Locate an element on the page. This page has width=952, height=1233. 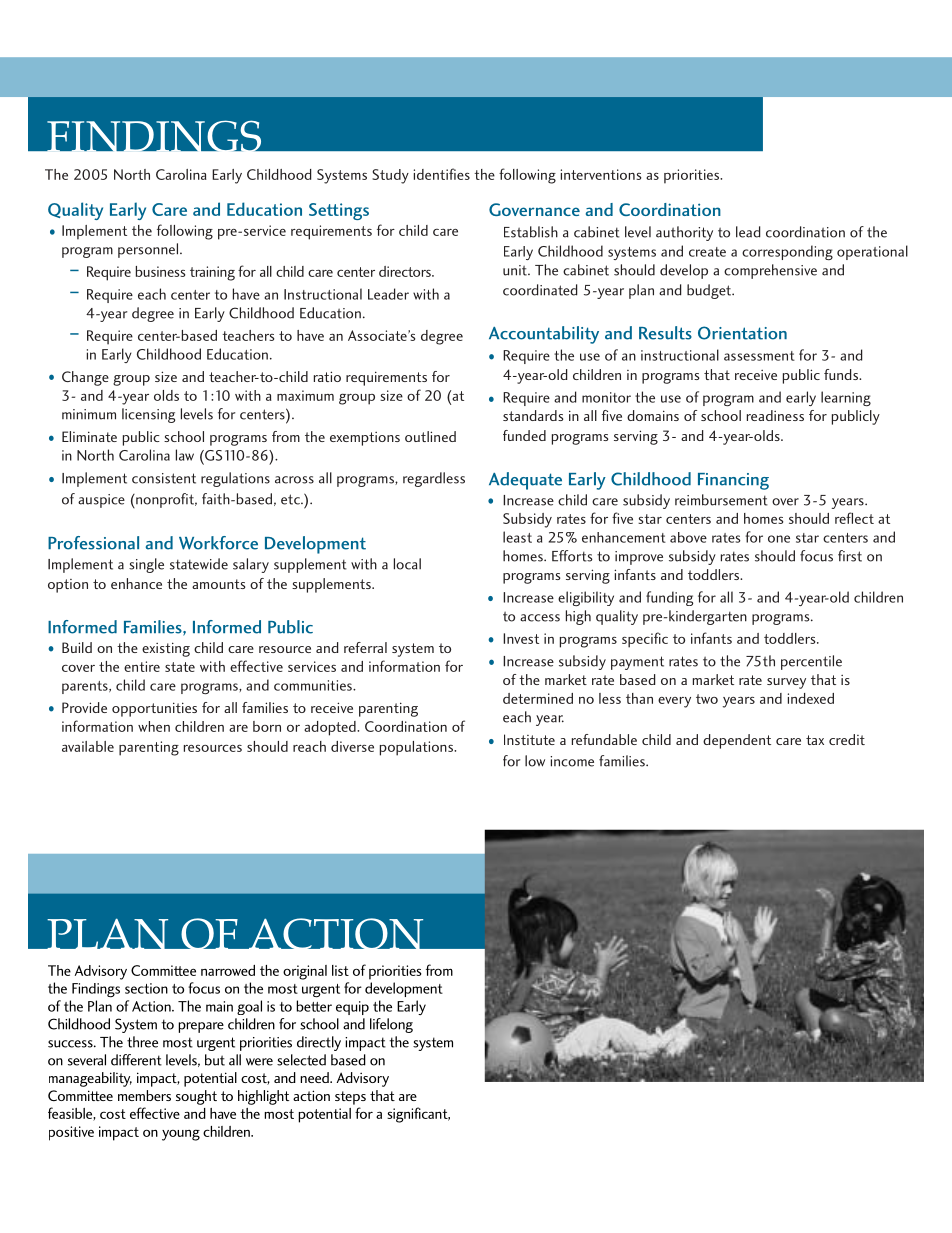
identifies is located at coordinates (442, 174).
